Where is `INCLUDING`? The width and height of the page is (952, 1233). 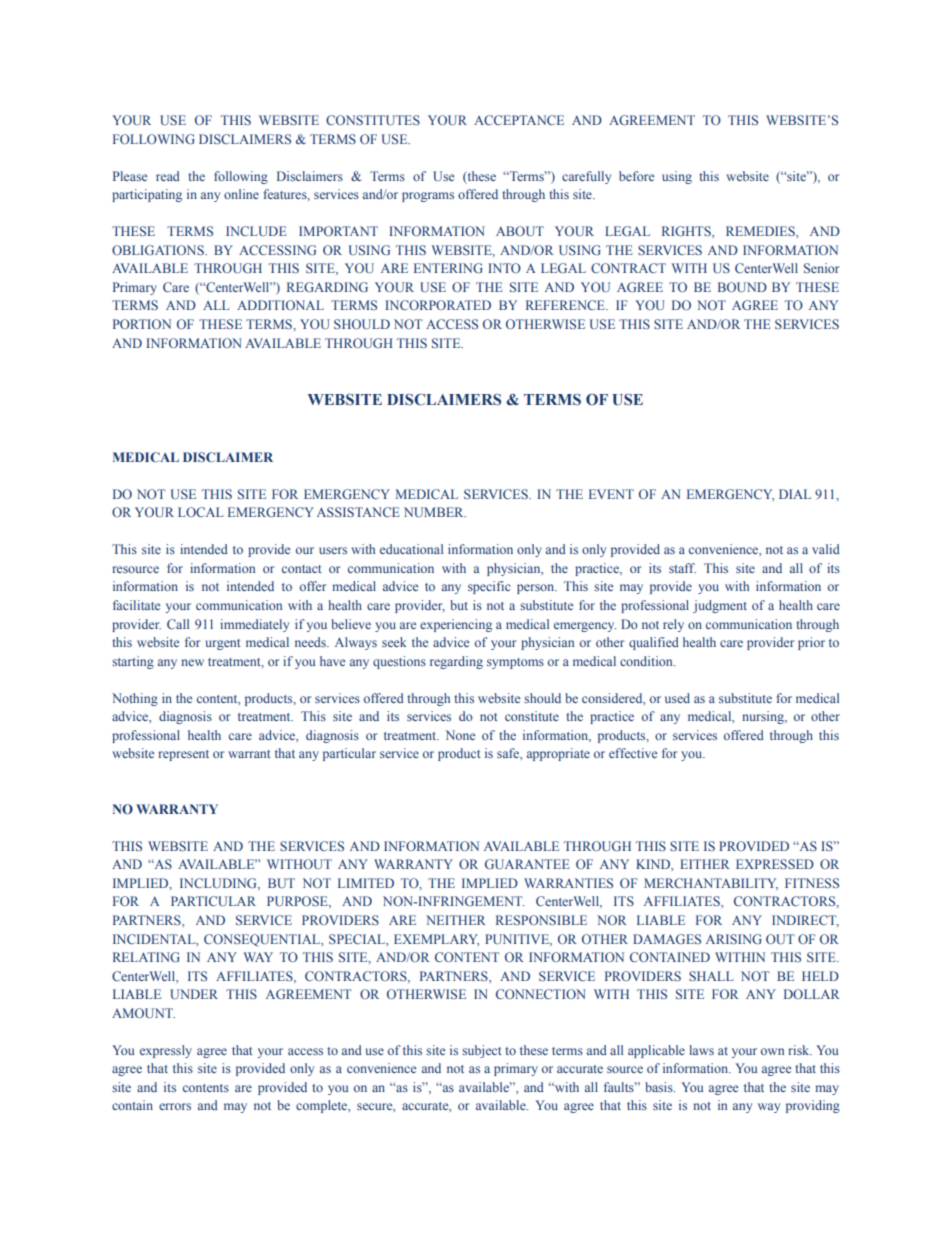
INCLUDING is located at coordinates (219, 884).
